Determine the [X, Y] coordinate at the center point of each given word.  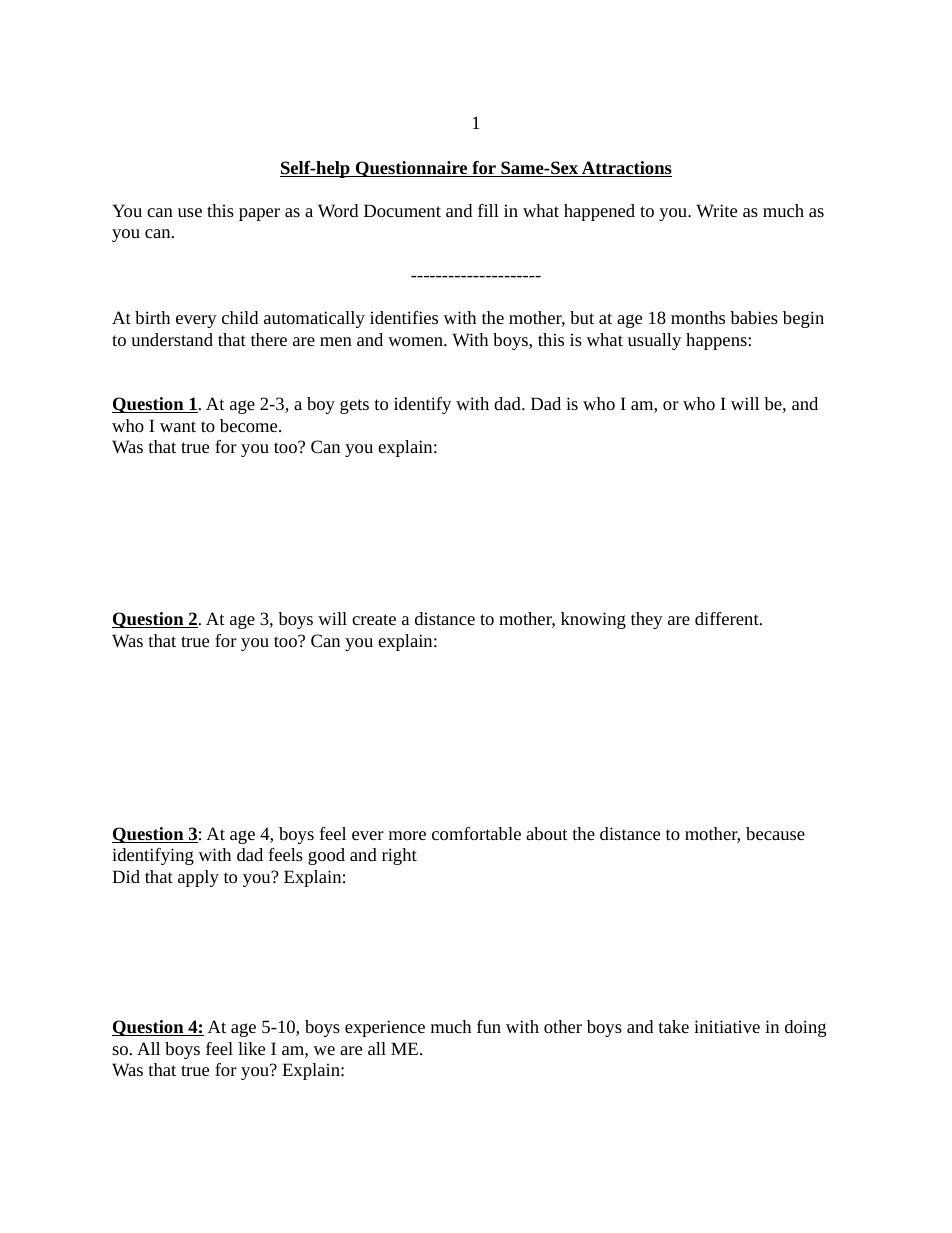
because [775, 833]
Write [716, 210]
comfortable [476, 833]
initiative [727, 1026]
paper [259, 214]
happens [717, 341]
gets [354, 406]
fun [489, 1026]
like [251, 1048]
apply [198, 878]
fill [488, 210]
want [178, 426]
